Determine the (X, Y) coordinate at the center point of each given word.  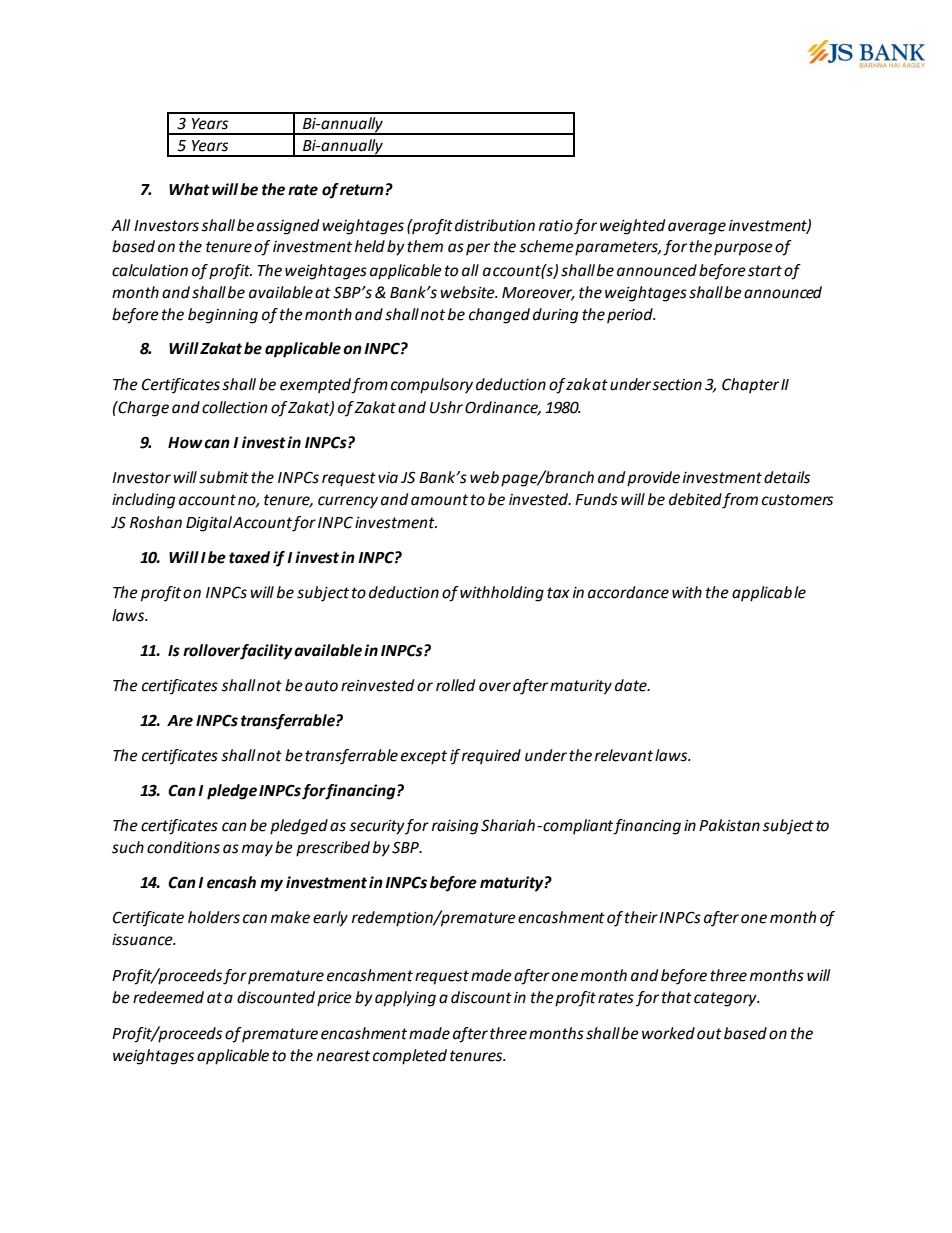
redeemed (168, 997)
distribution (495, 225)
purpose (743, 249)
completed (410, 1057)
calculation (150, 270)
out (709, 1034)
